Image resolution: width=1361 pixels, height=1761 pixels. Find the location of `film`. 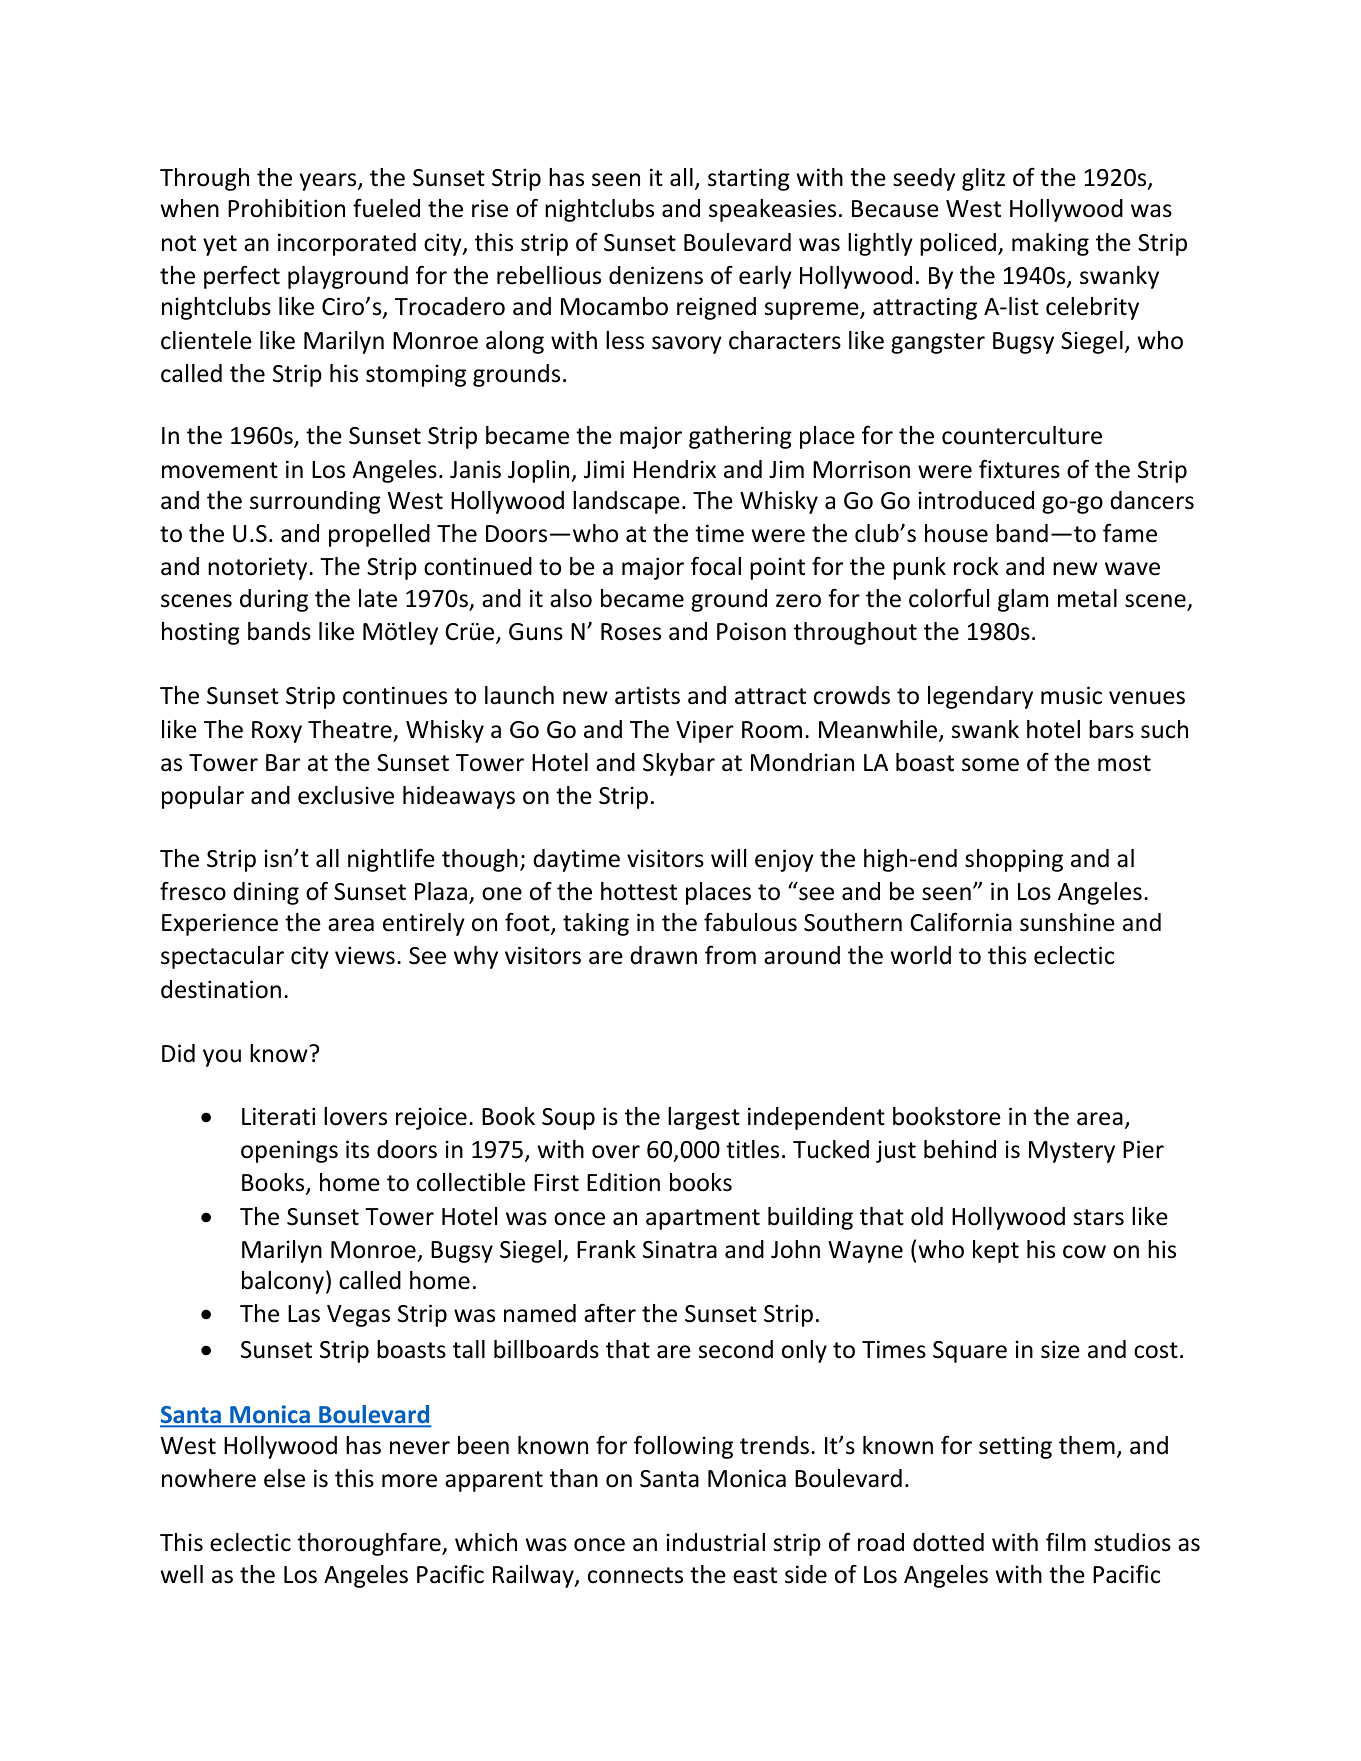

film is located at coordinates (1066, 1542).
